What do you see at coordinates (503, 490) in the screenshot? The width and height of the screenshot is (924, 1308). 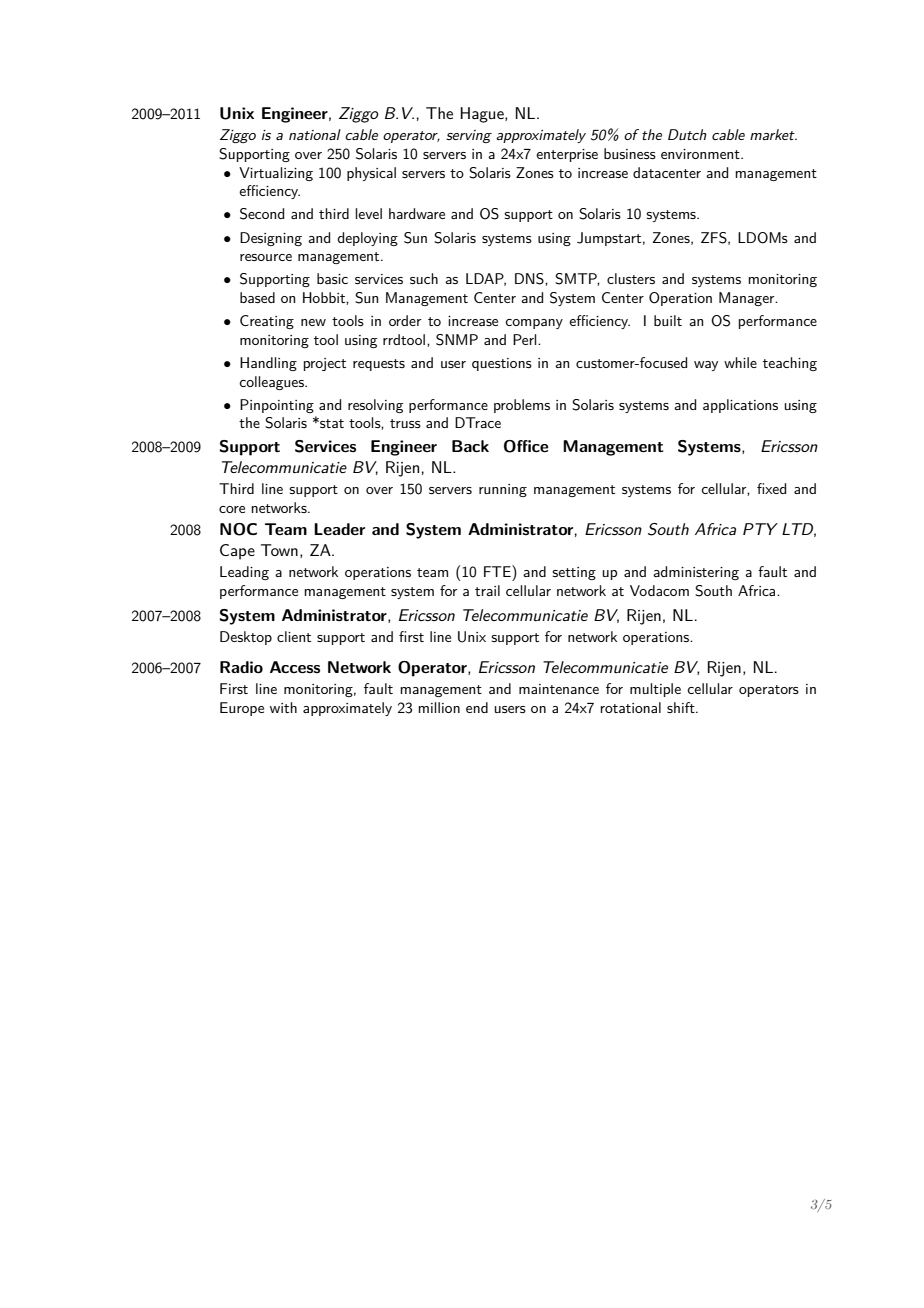 I see `running` at bounding box center [503, 490].
